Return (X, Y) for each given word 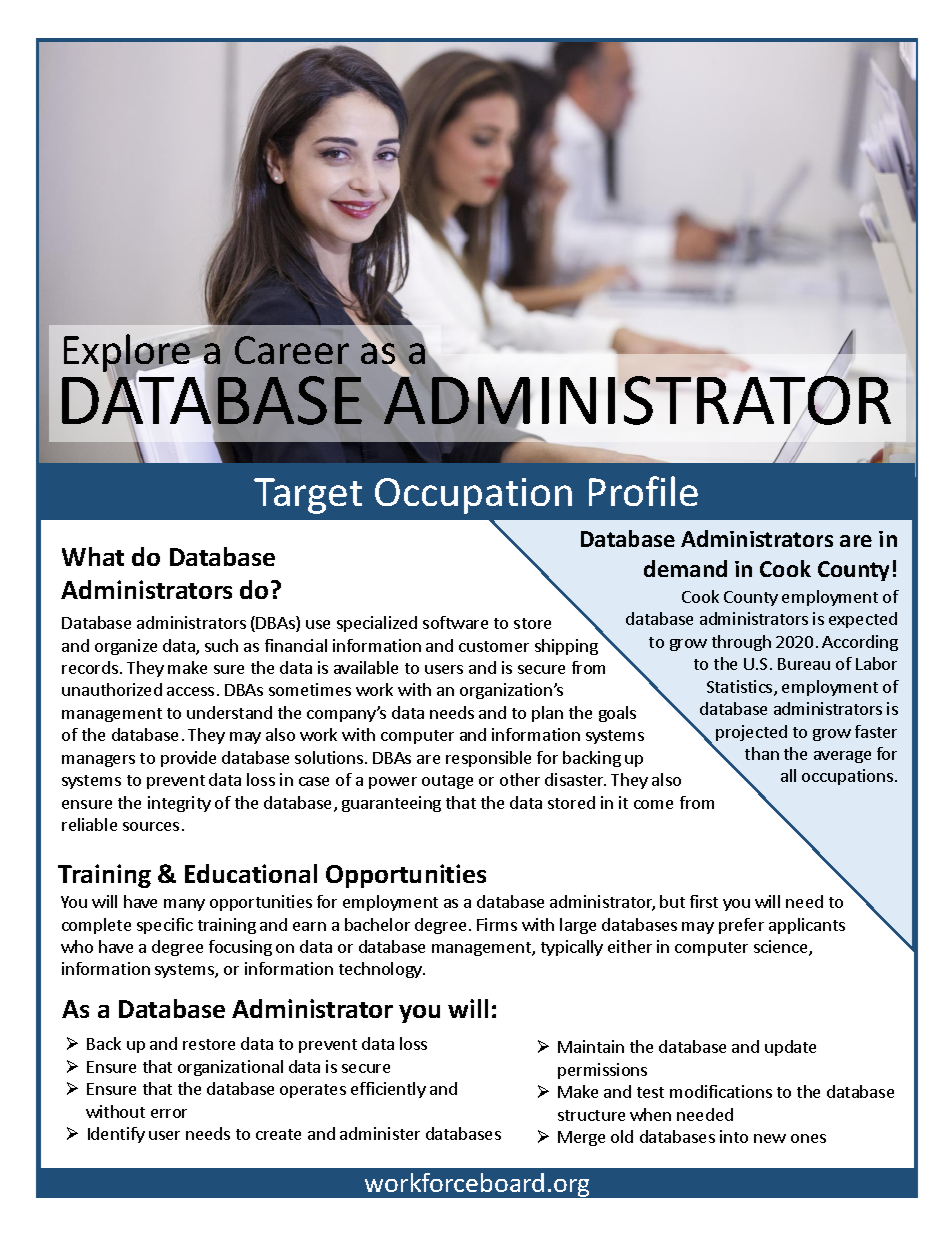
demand (685, 568)
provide (188, 759)
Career (292, 350)
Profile (643, 491)
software (455, 622)
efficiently (388, 1090)
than (762, 753)
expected (863, 620)
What (93, 556)
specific (165, 926)
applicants (807, 926)
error (169, 1113)
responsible (488, 759)
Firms (497, 924)
